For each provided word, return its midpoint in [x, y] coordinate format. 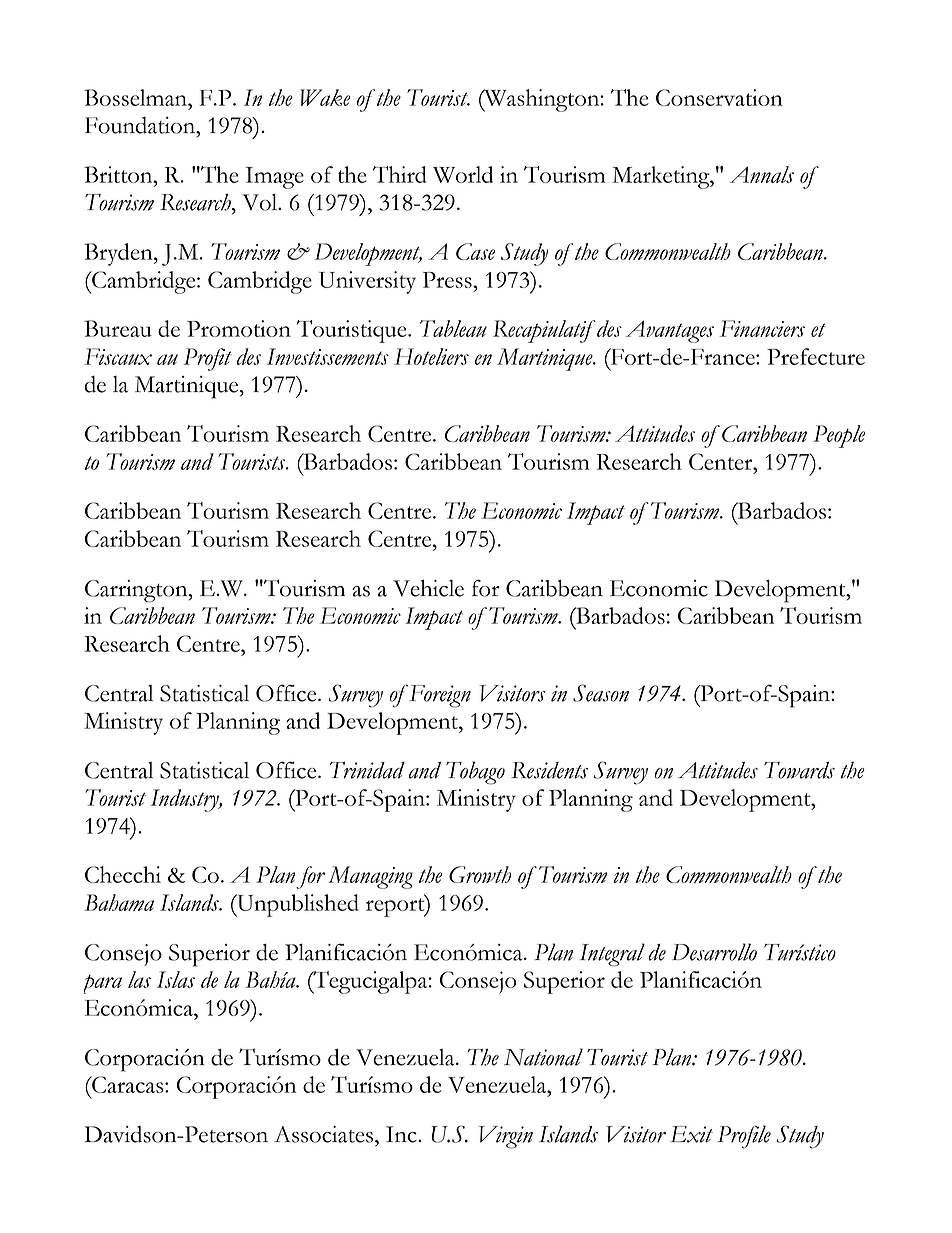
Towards [799, 770]
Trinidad [367, 770]
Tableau [453, 328]
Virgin [506, 1137]
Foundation [141, 125]
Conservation [719, 97]
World [463, 174]
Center [722, 461]
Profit [208, 359]
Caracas [128, 1084]
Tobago [475, 773]
